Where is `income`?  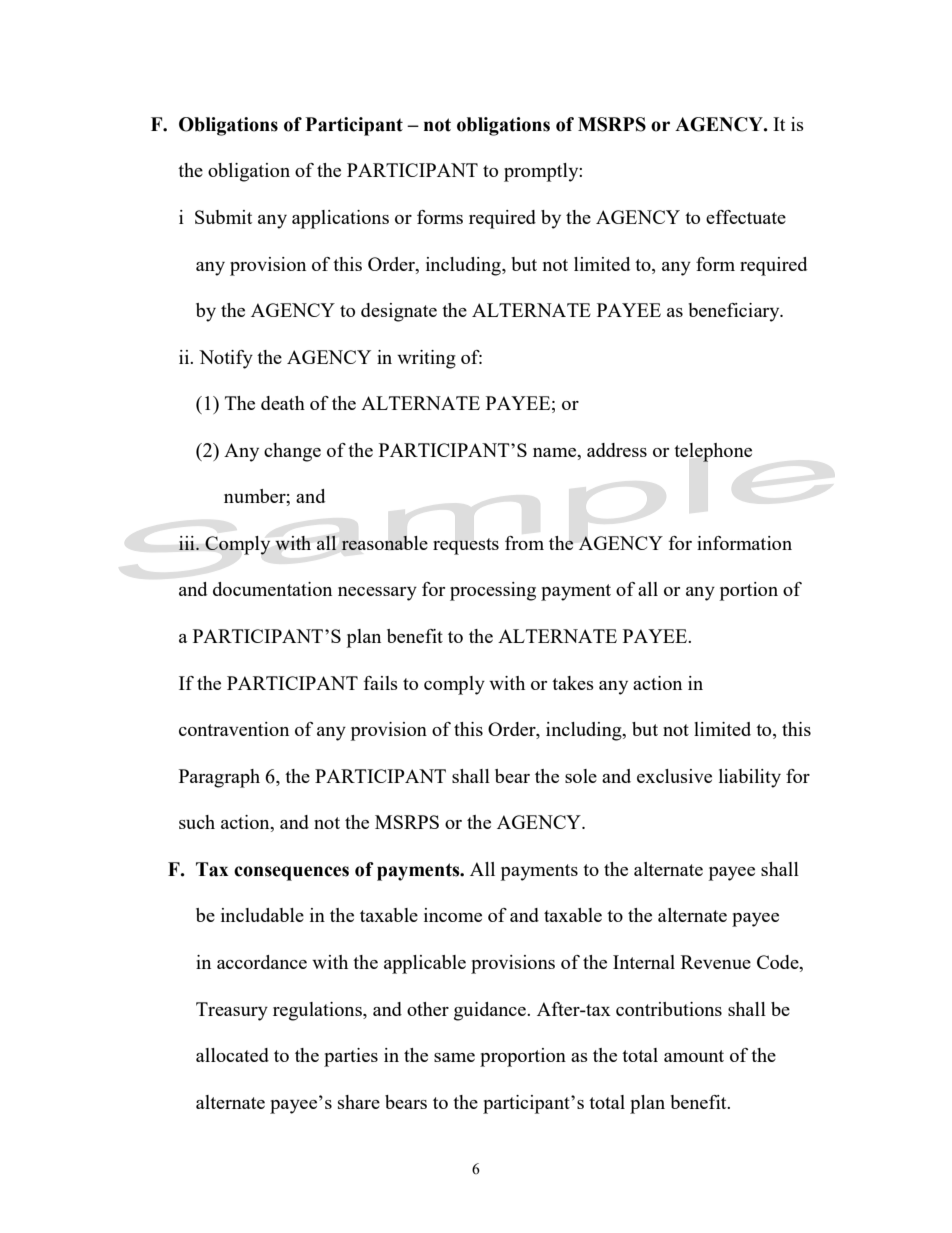
income is located at coordinates (453, 915).
